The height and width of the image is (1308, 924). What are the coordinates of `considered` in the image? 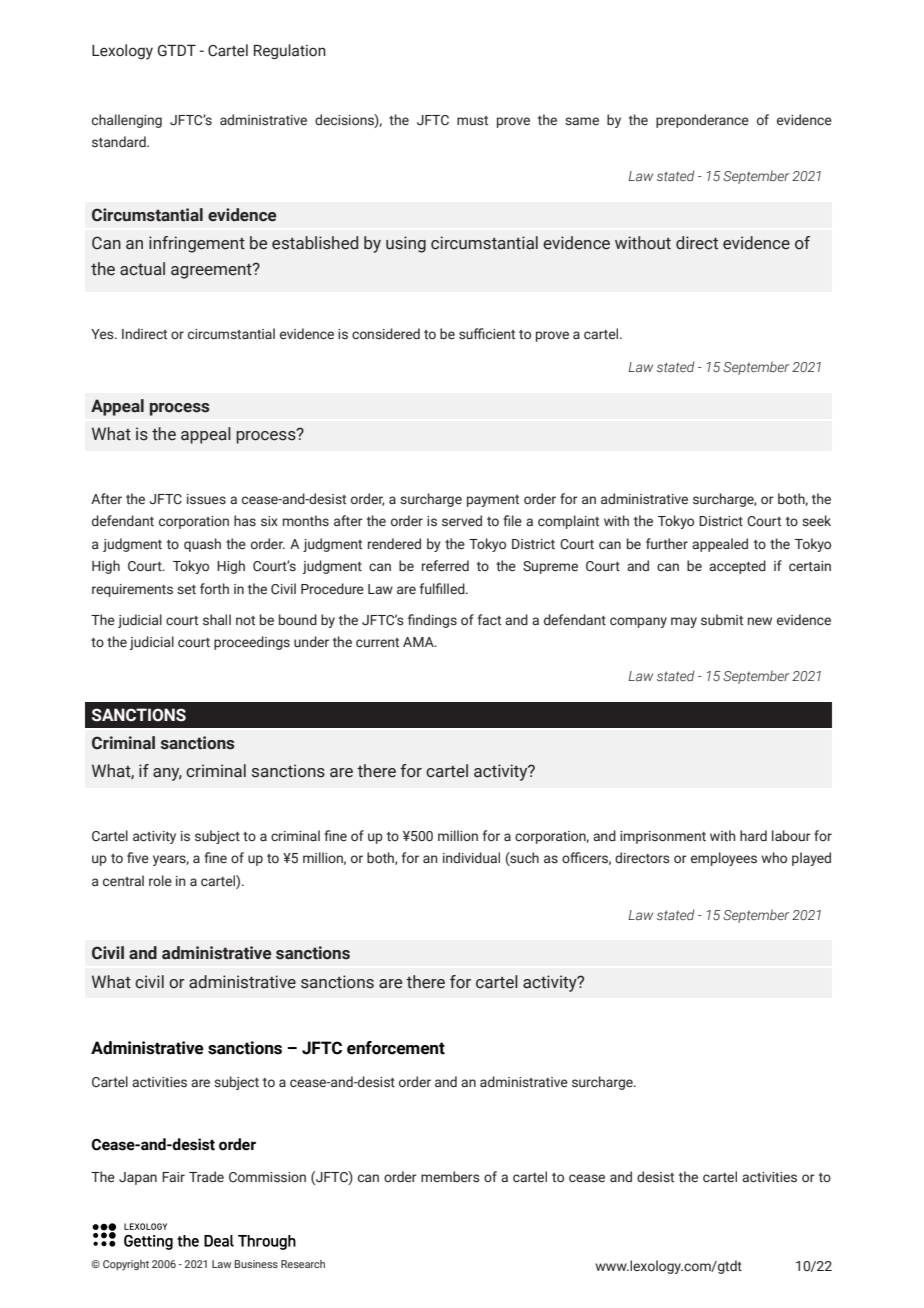 It's located at (386, 334).
